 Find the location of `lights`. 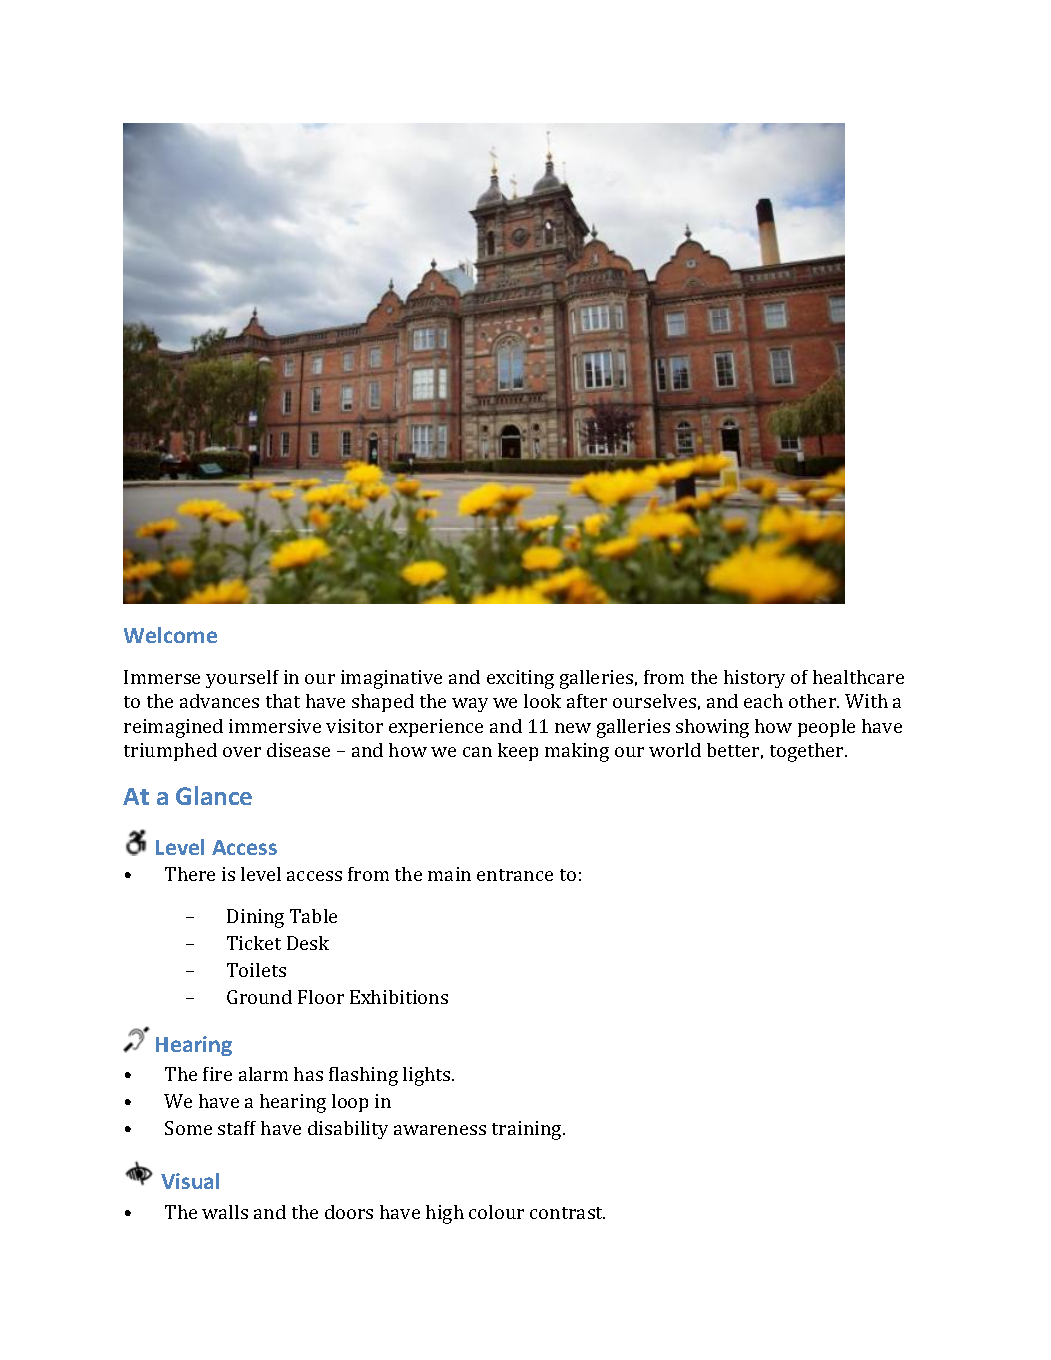

lights is located at coordinates (428, 1076).
